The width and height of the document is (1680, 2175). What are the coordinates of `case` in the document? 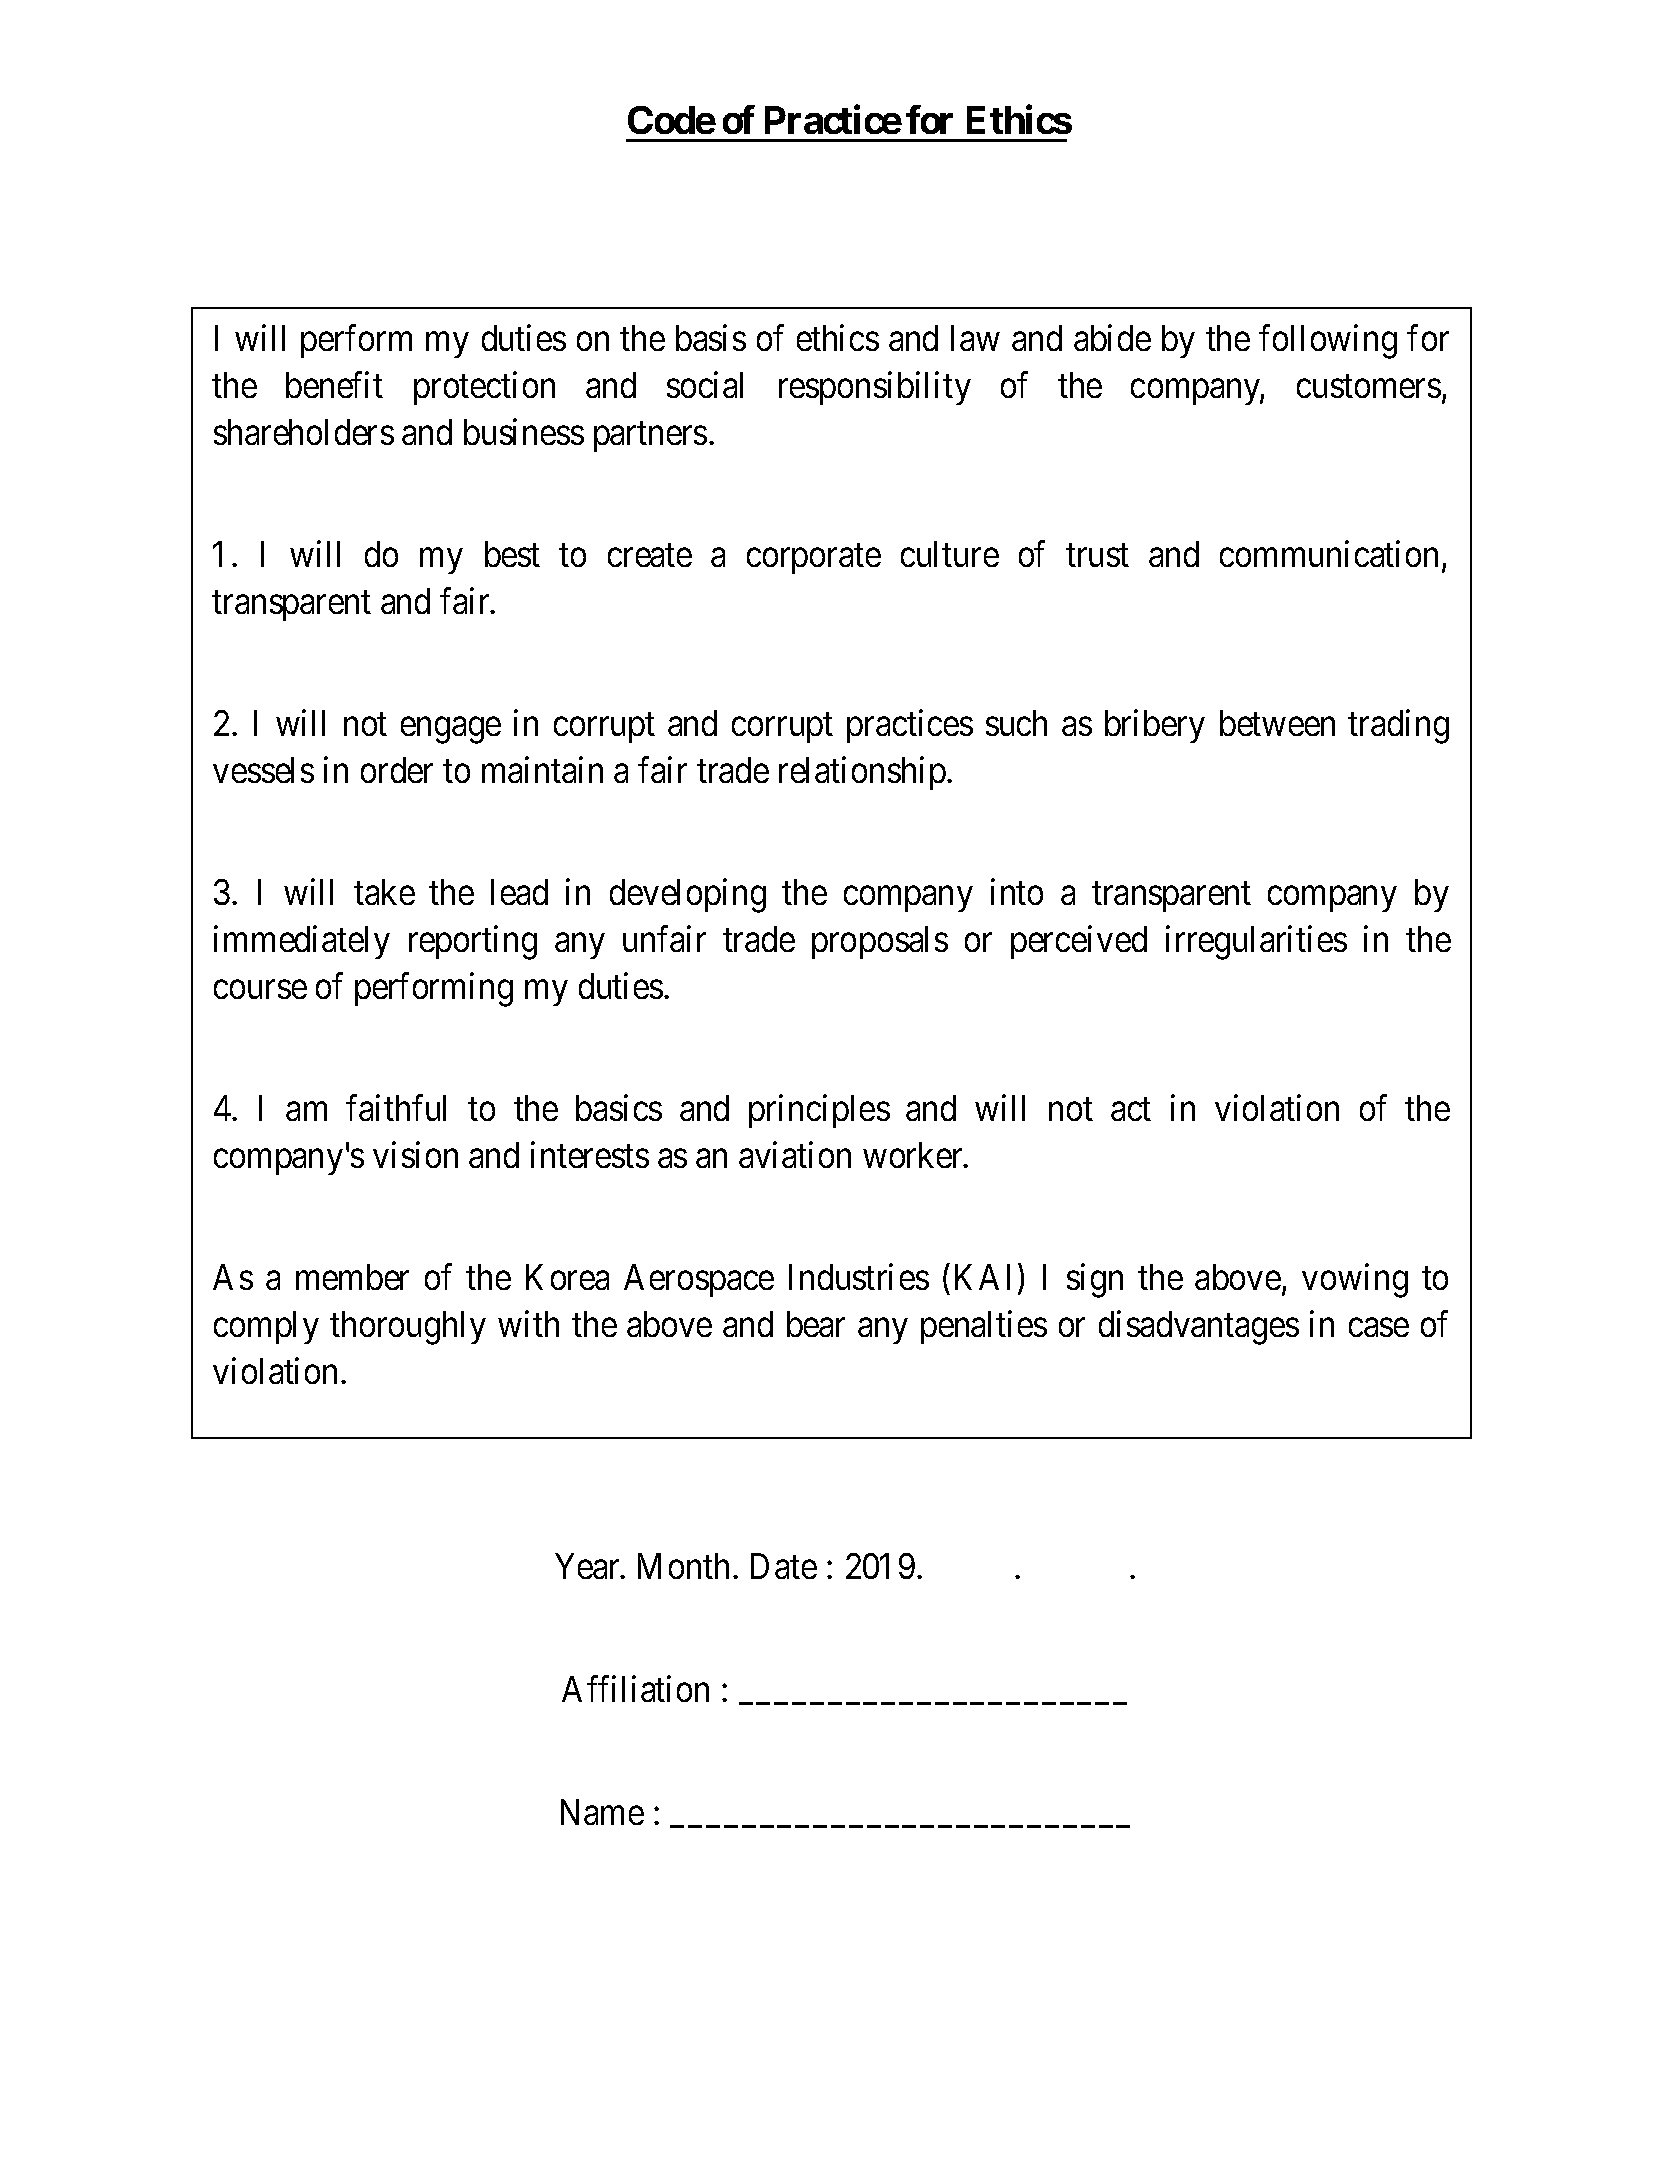 It's located at (1379, 1328).
